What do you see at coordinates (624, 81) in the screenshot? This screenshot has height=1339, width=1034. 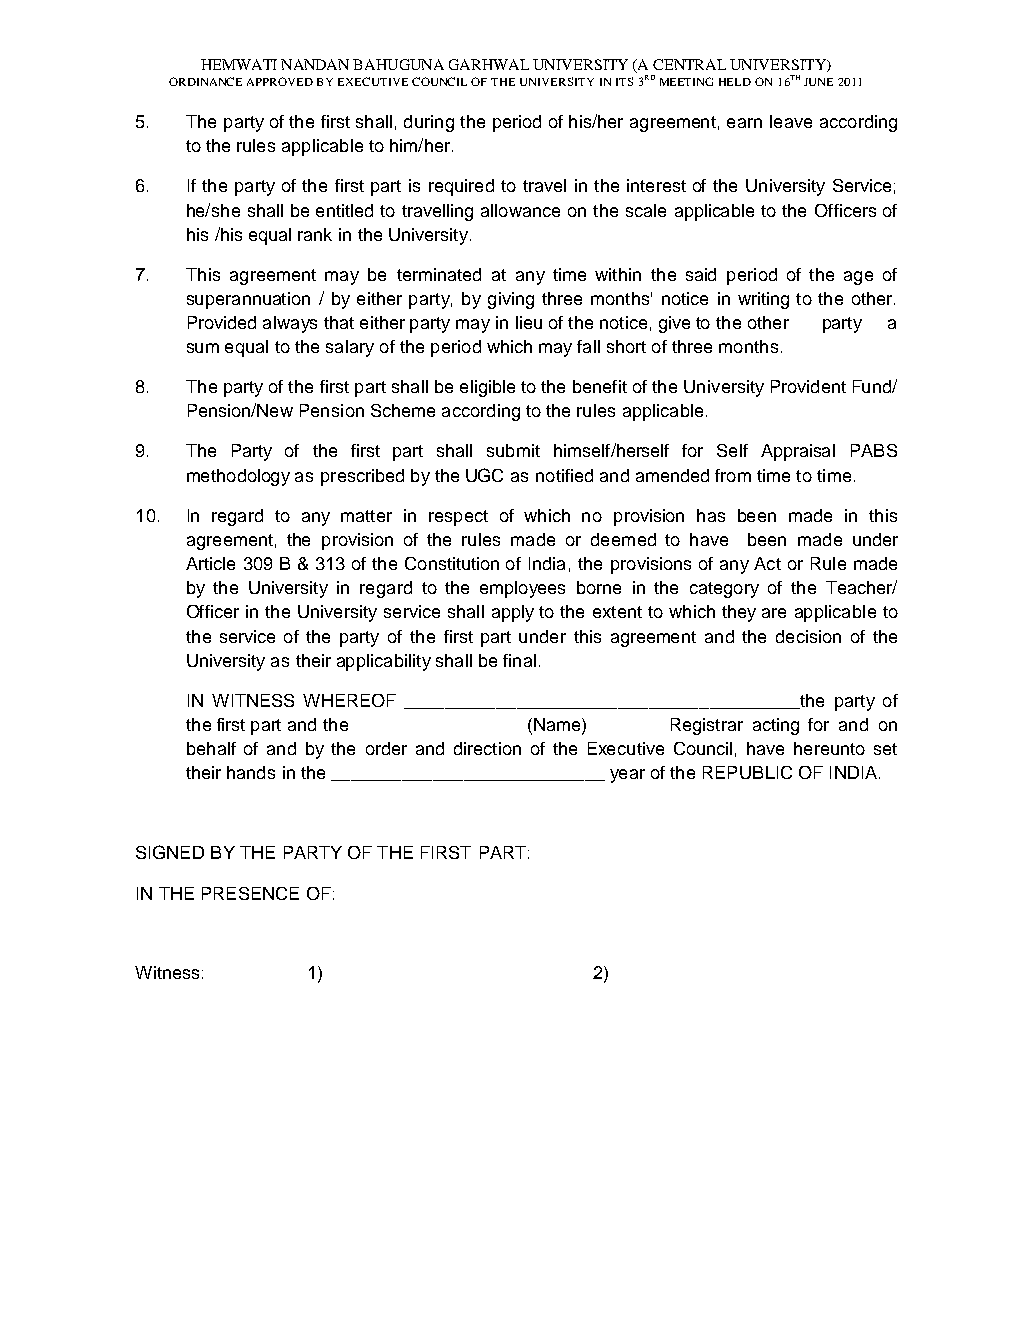 I see `ITS` at bounding box center [624, 81].
